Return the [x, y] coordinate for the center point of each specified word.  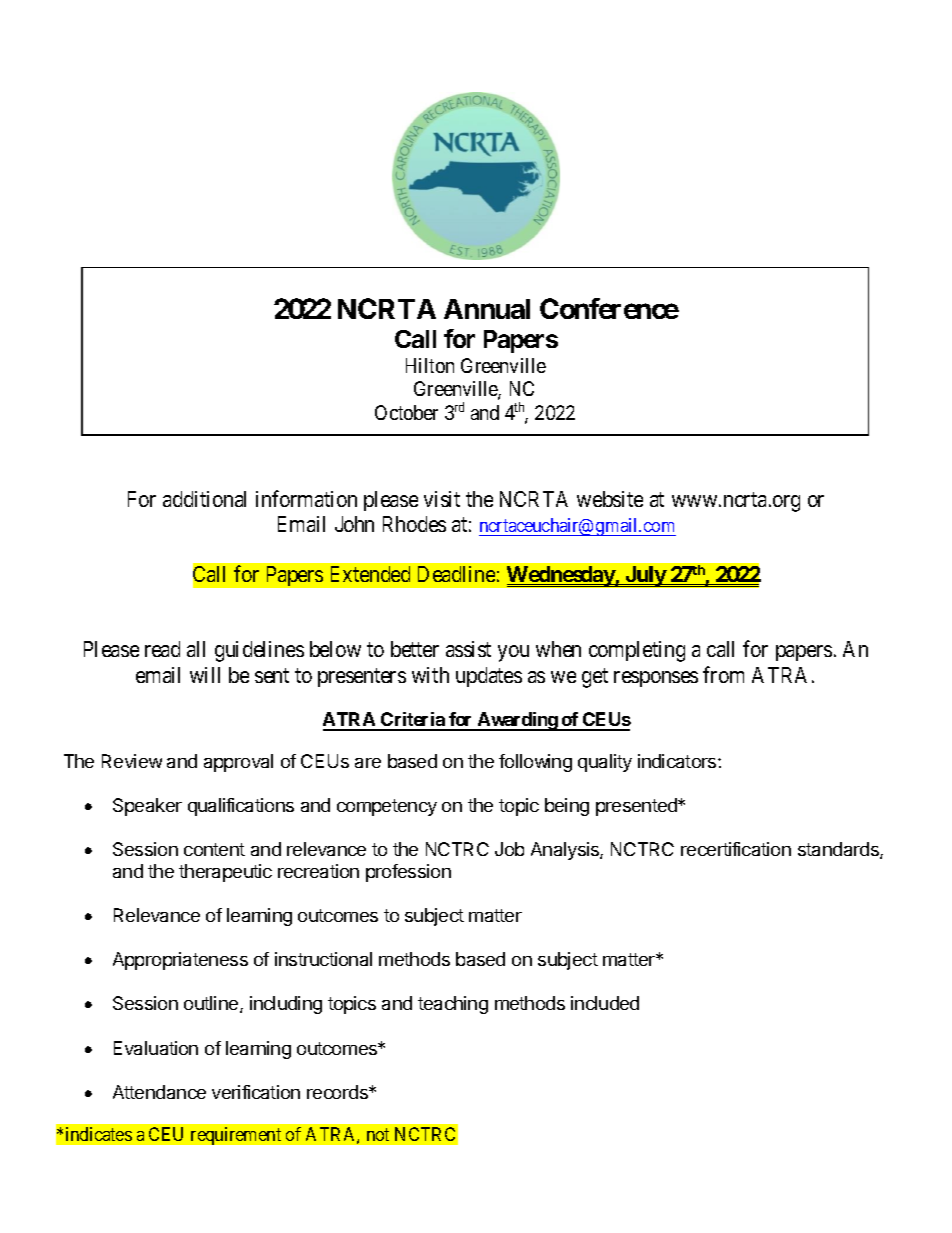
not [378, 1134]
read [162, 649]
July [645, 576]
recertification [736, 849]
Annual [487, 309]
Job [509, 849]
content [214, 849]
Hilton [430, 365]
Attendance [159, 1092]
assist [468, 649]
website [610, 499]
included [605, 1003]
